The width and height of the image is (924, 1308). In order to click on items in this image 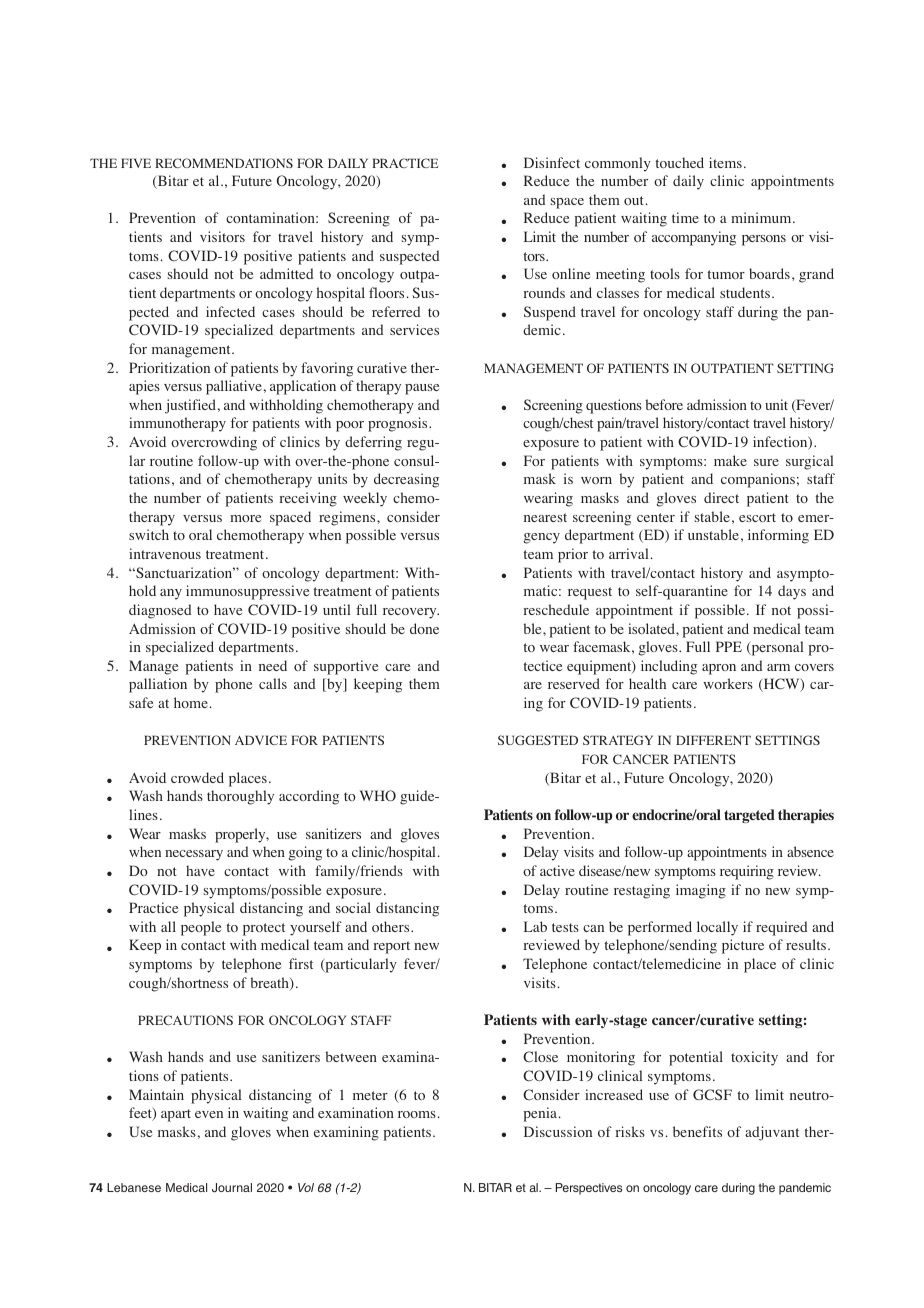, I will do `click(725, 162)`.
